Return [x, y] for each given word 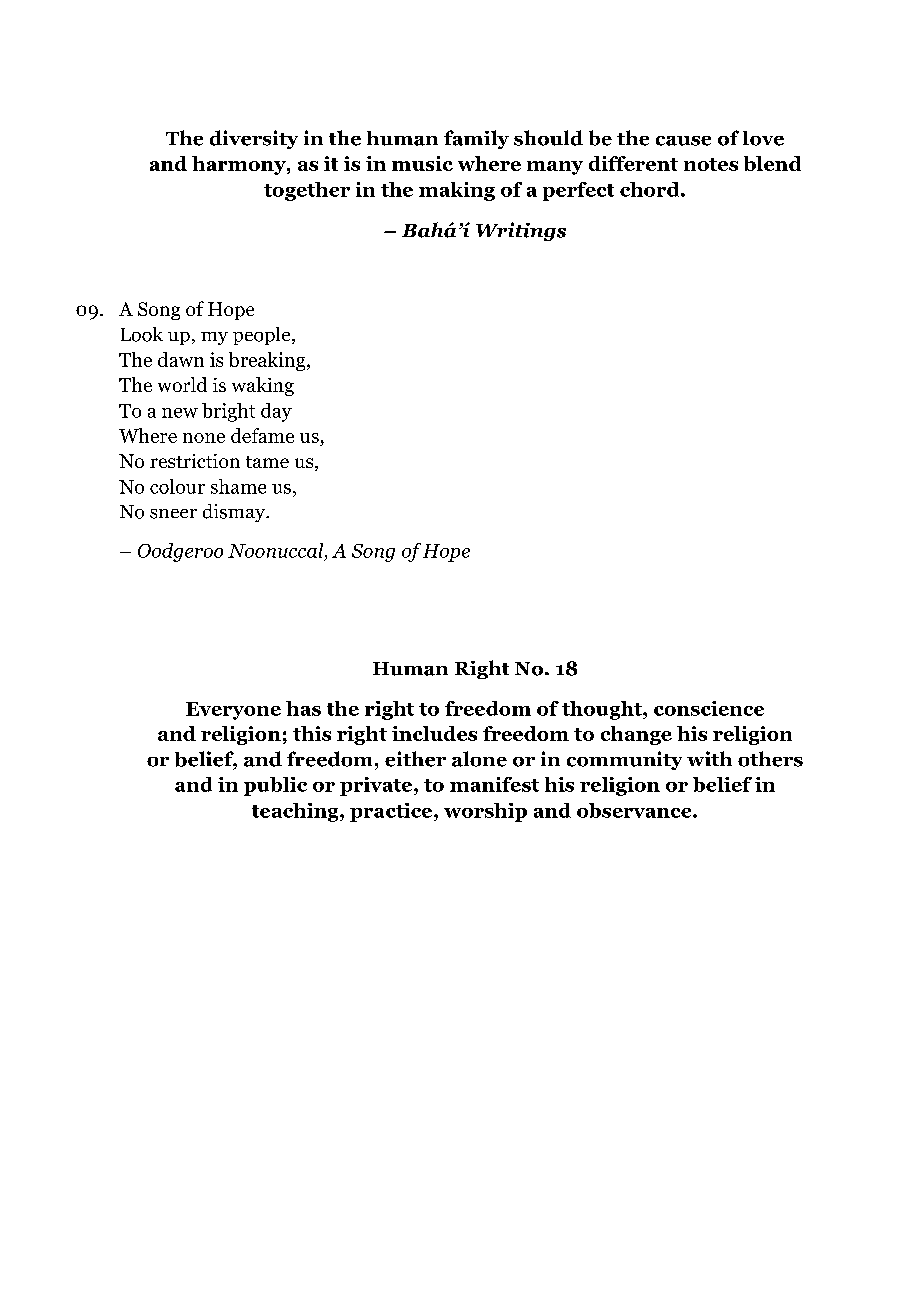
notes [711, 164]
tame [267, 462]
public [275, 786]
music [422, 163]
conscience [709, 708]
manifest [494, 784]
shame [238, 486]
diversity [254, 139]
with [709, 758]
